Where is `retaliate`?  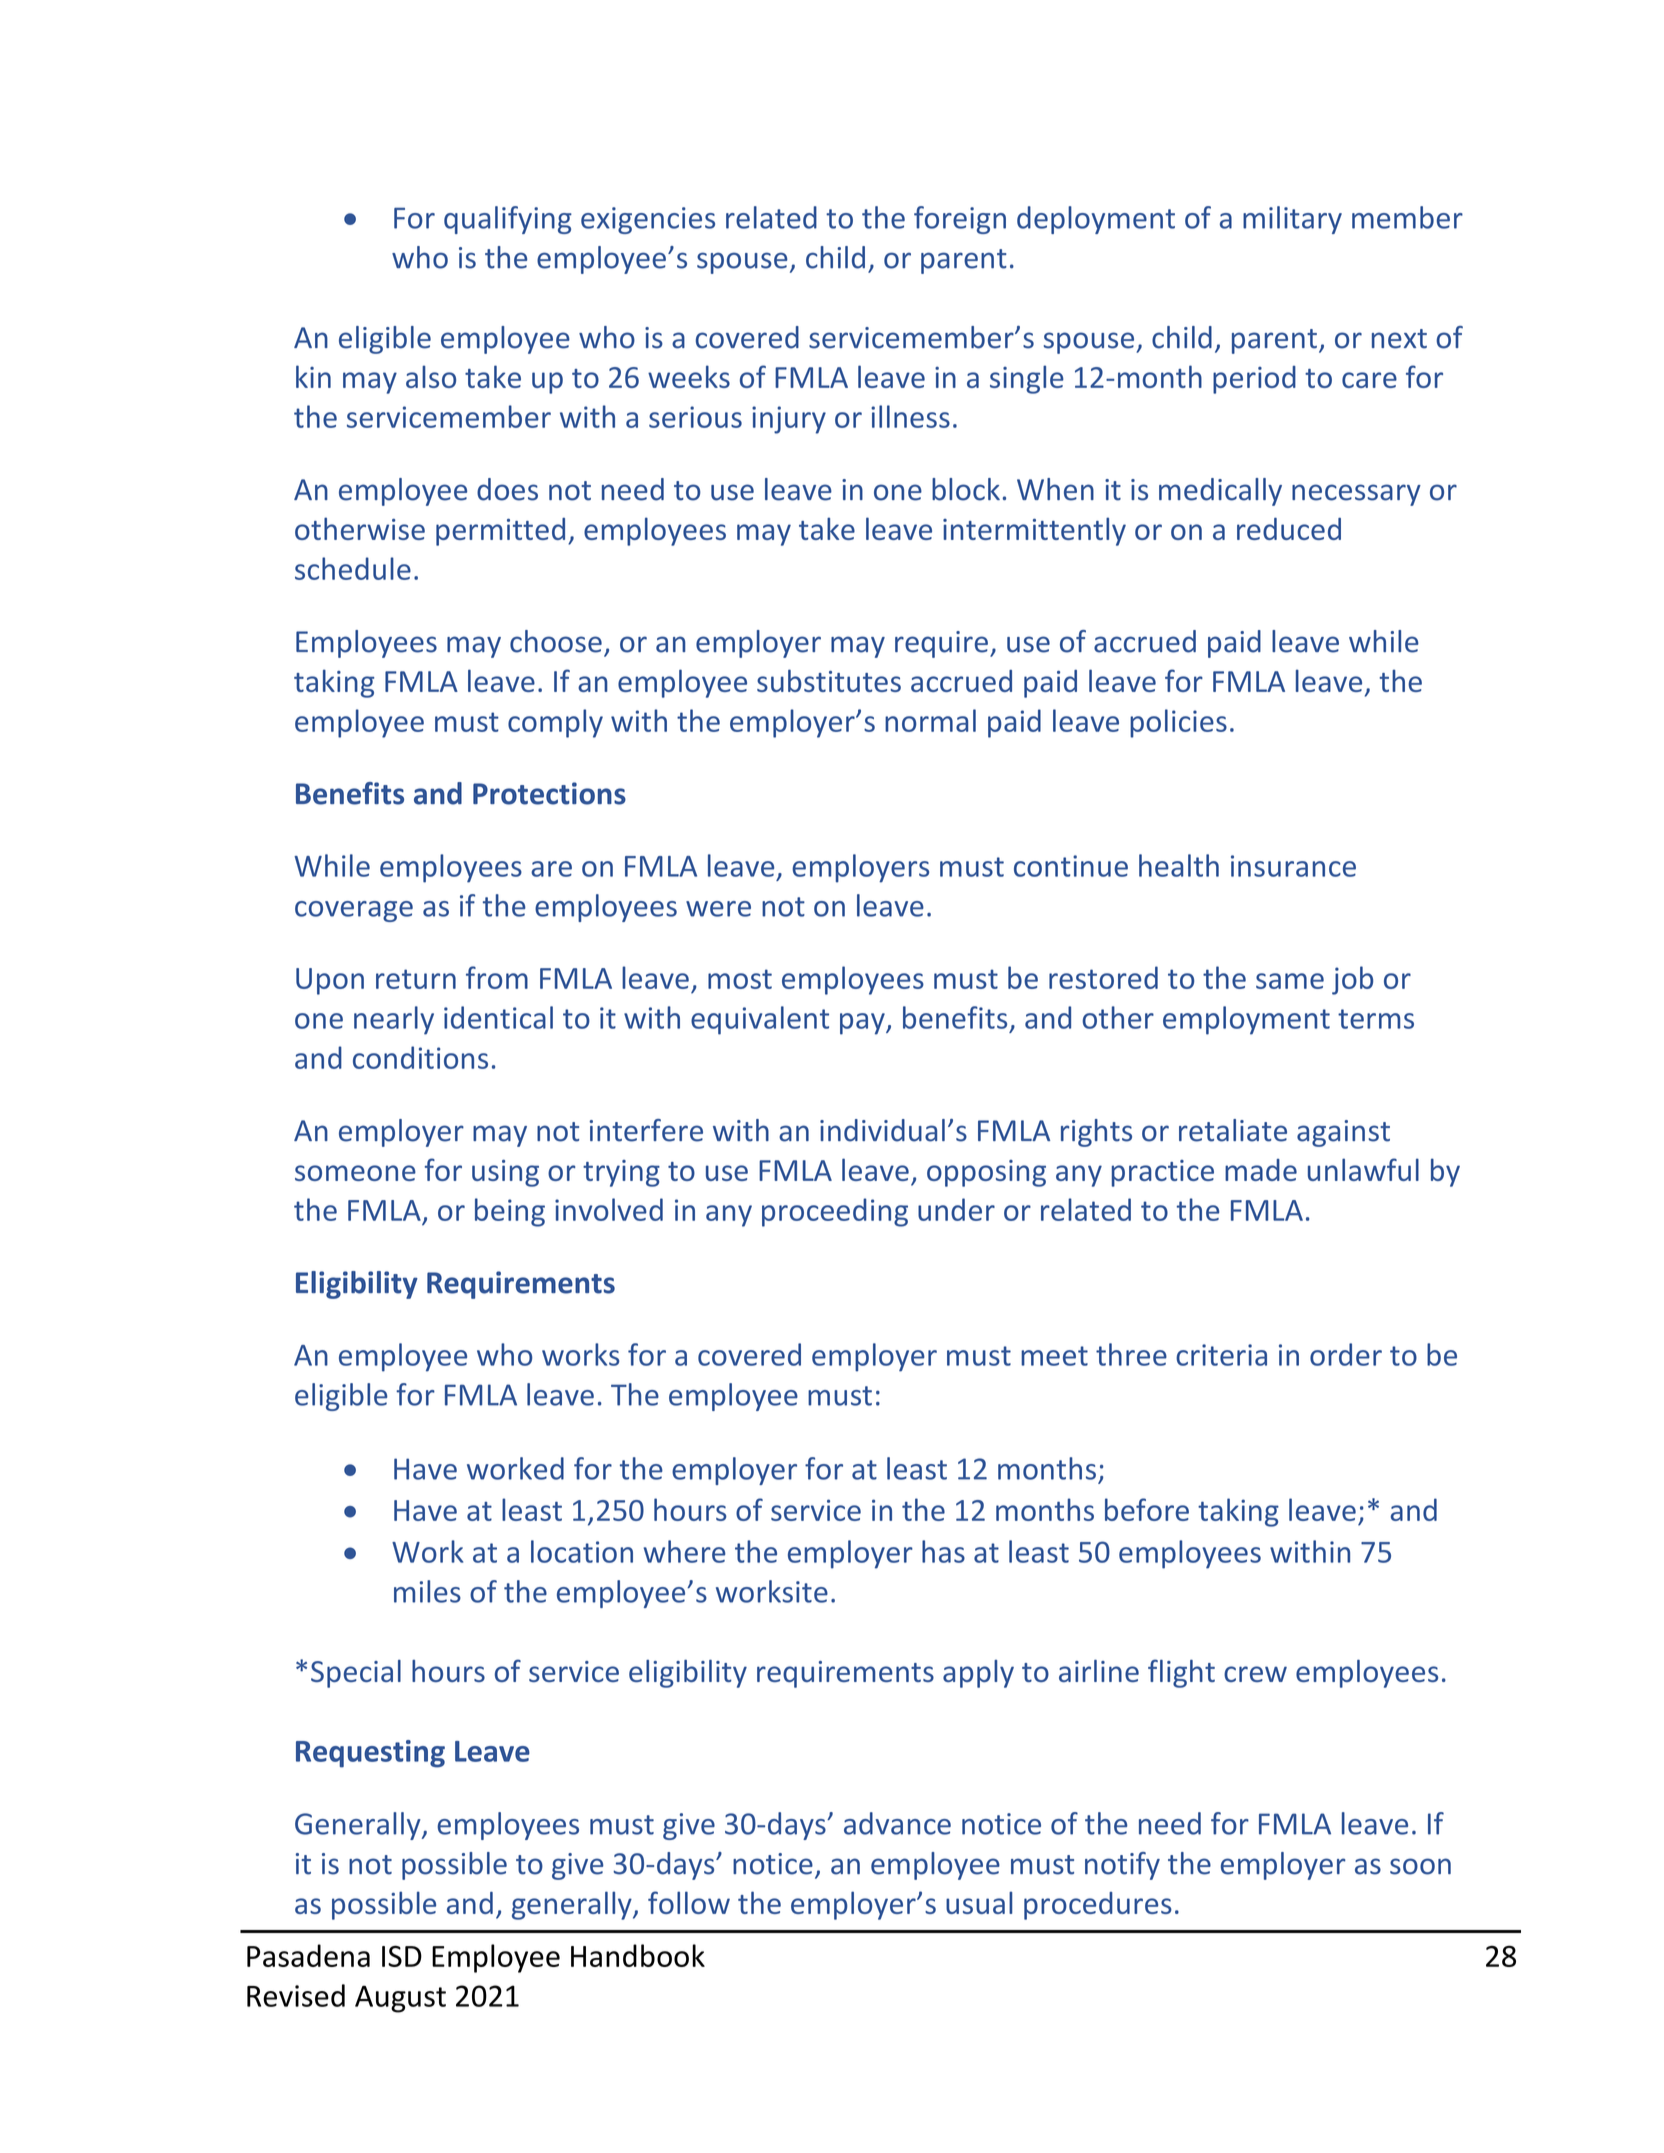 retaliate is located at coordinates (1233, 1130).
